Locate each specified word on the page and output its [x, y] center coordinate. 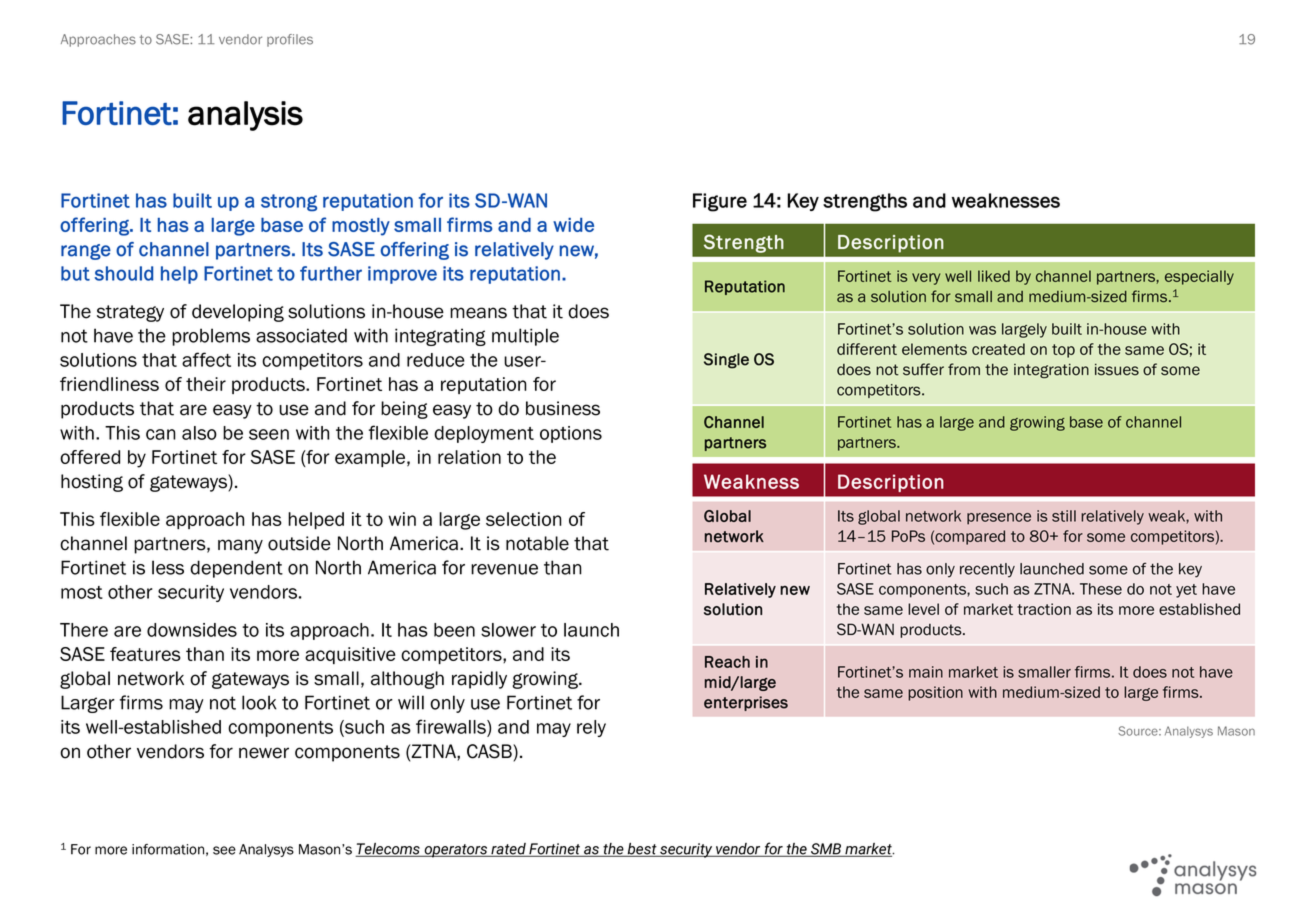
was [982, 330]
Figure [720, 202]
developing [238, 313]
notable [537, 543]
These [1101, 589]
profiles [290, 40]
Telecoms [388, 850]
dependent [236, 569]
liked [994, 276]
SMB [826, 850]
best [642, 850]
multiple [525, 337]
